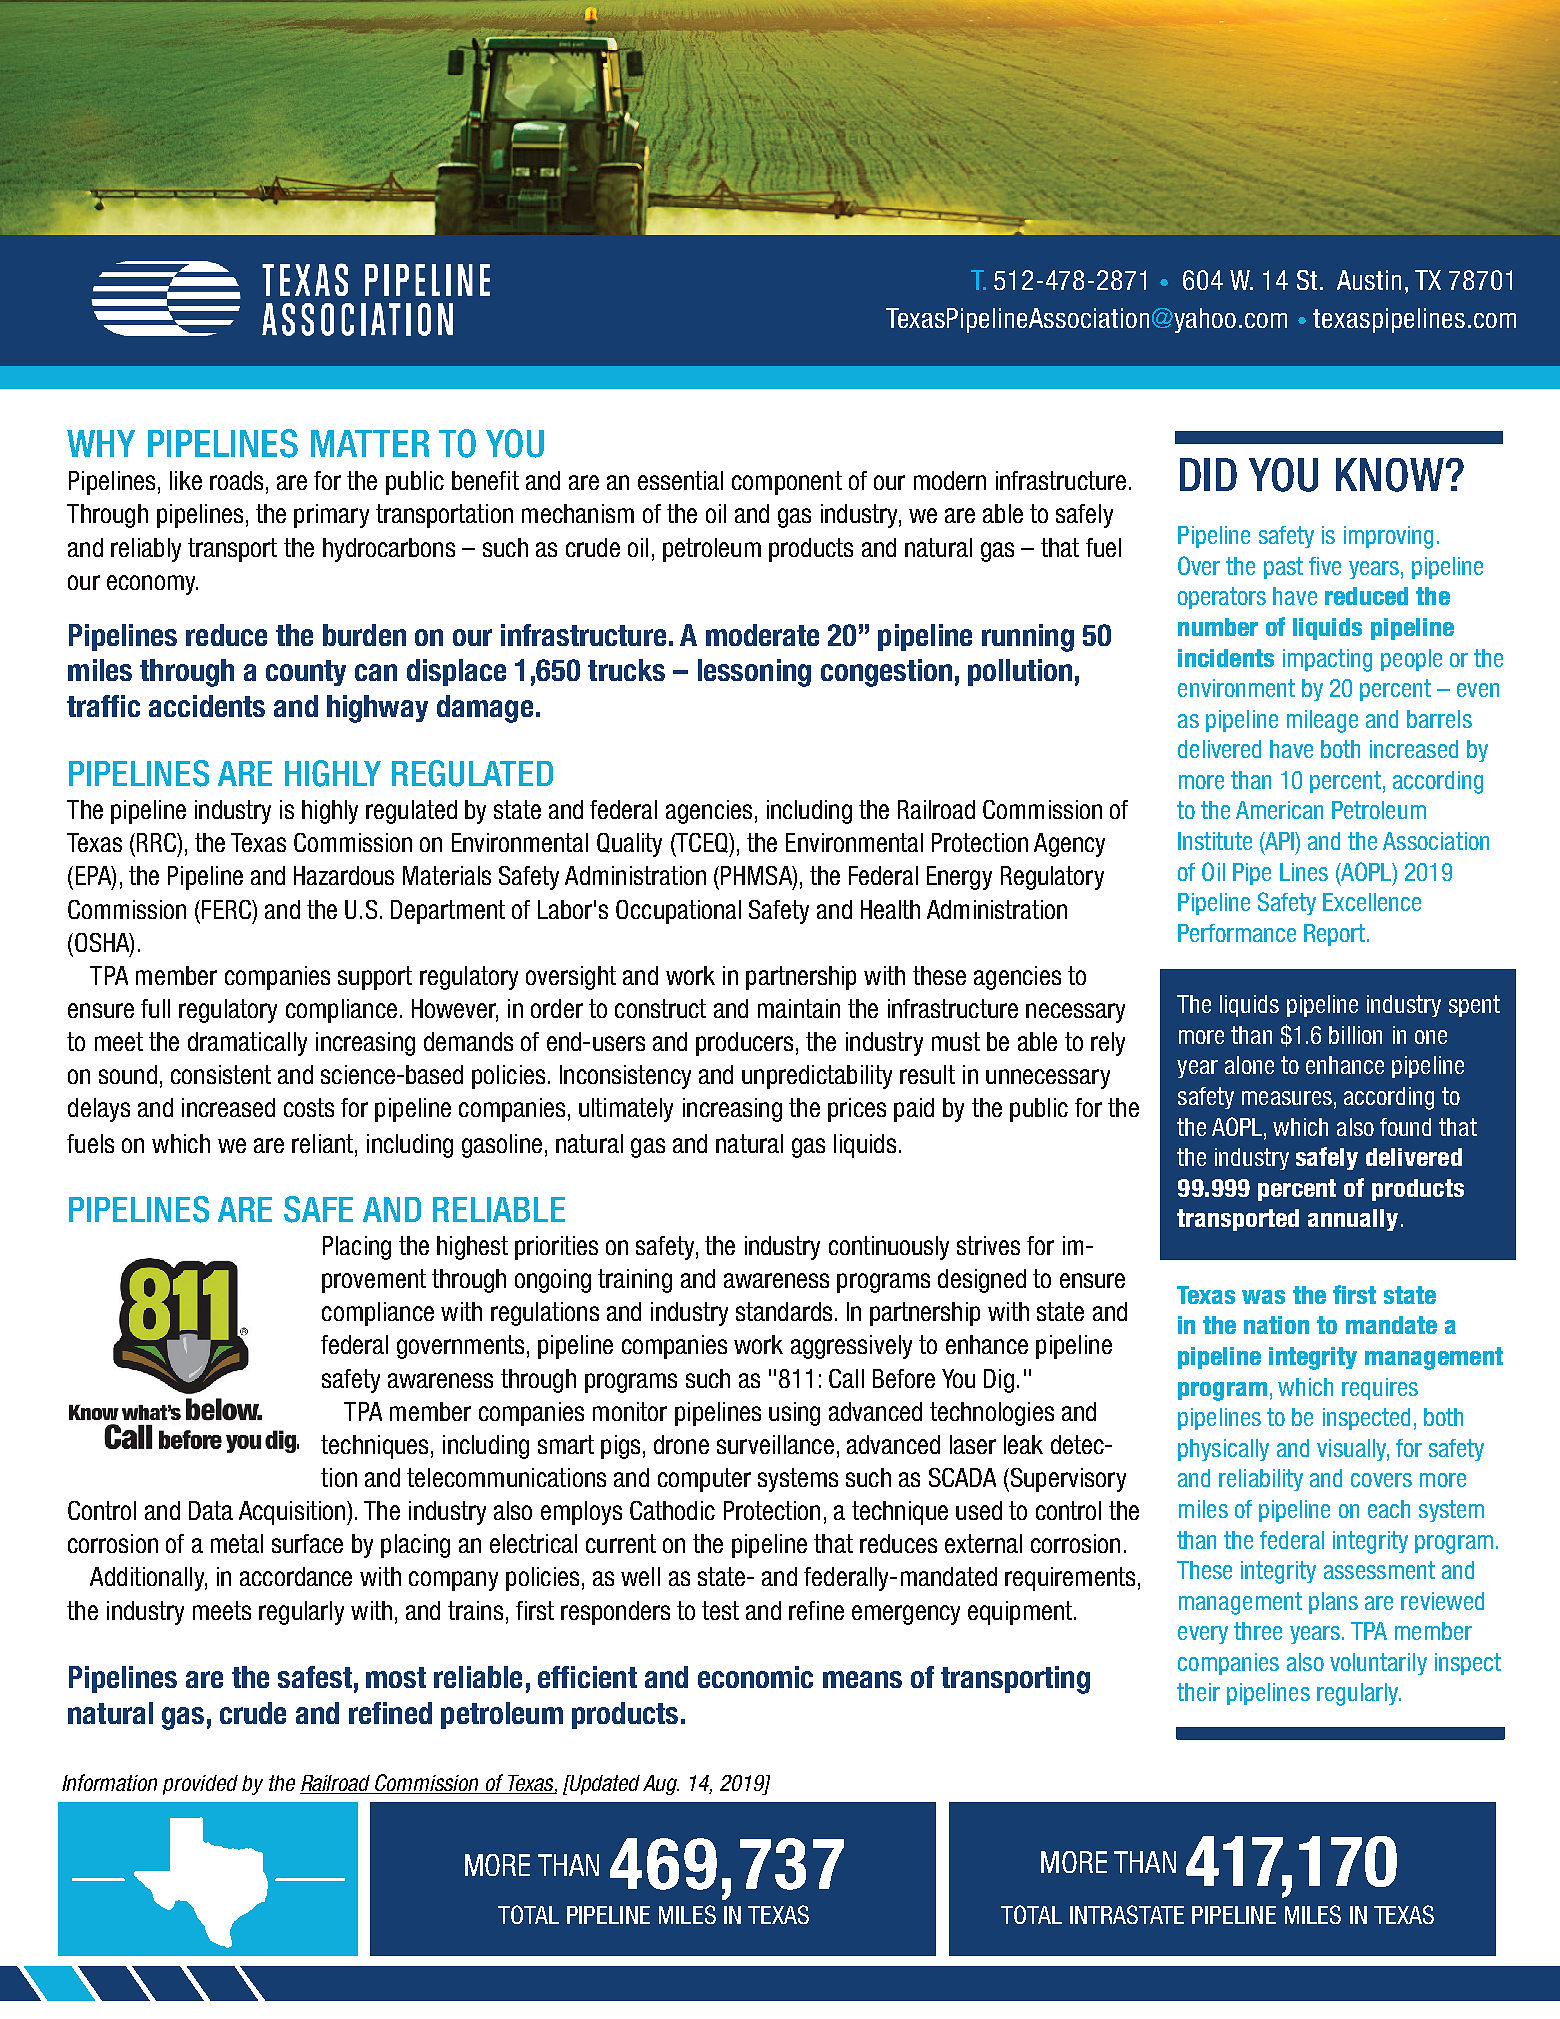  Describe the element at coordinates (787, 483) in the document. I see `component` at that location.
